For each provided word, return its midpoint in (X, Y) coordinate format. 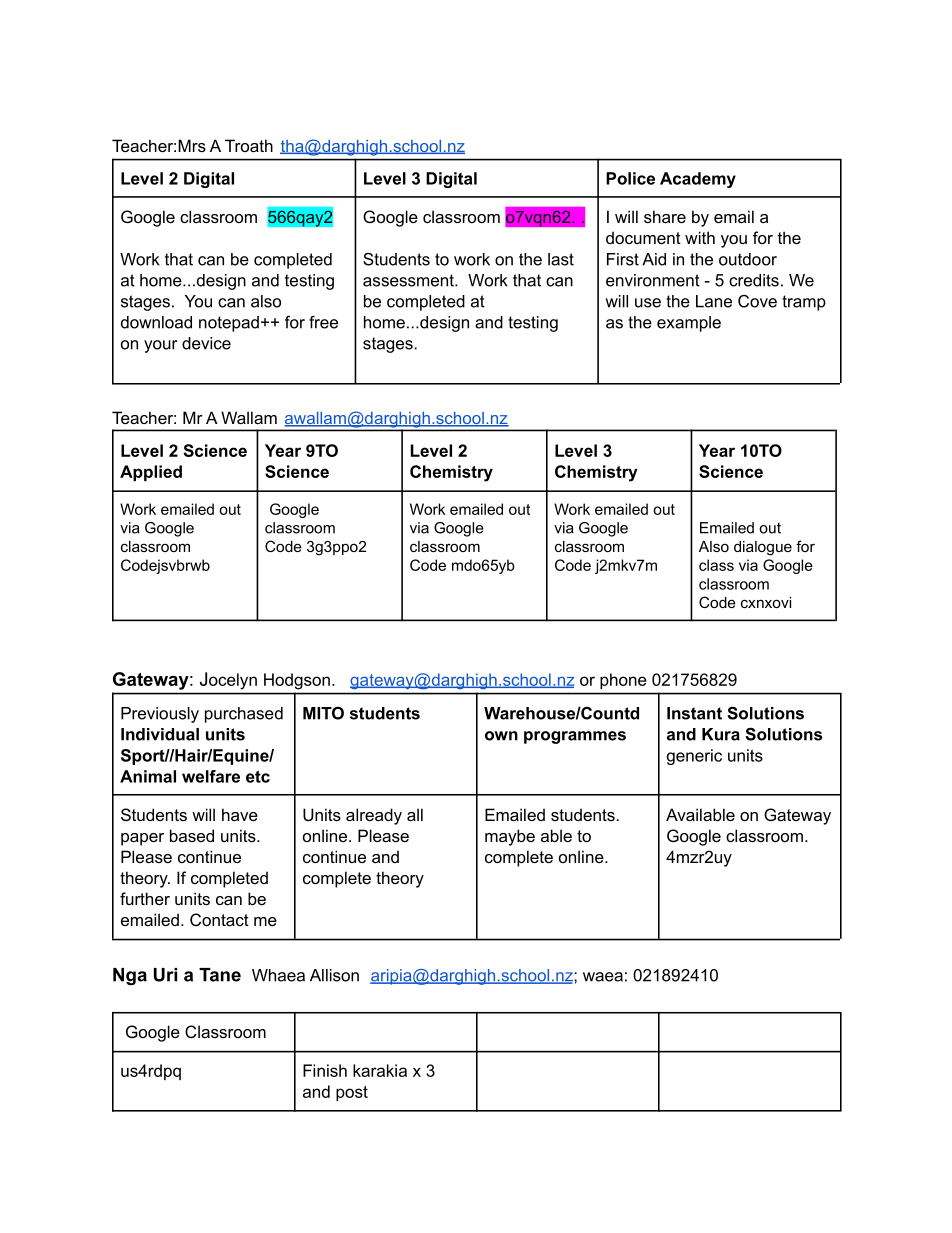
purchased (244, 715)
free (323, 322)
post (352, 1093)
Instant (694, 713)
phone (623, 681)
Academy (698, 180)
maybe (510, 837)
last (561, 259)
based (192, 835)
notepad (229, 324)
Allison (334, 975)
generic (694, 757)
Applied (151, 473)
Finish (325, 1070)
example (689, 324)
